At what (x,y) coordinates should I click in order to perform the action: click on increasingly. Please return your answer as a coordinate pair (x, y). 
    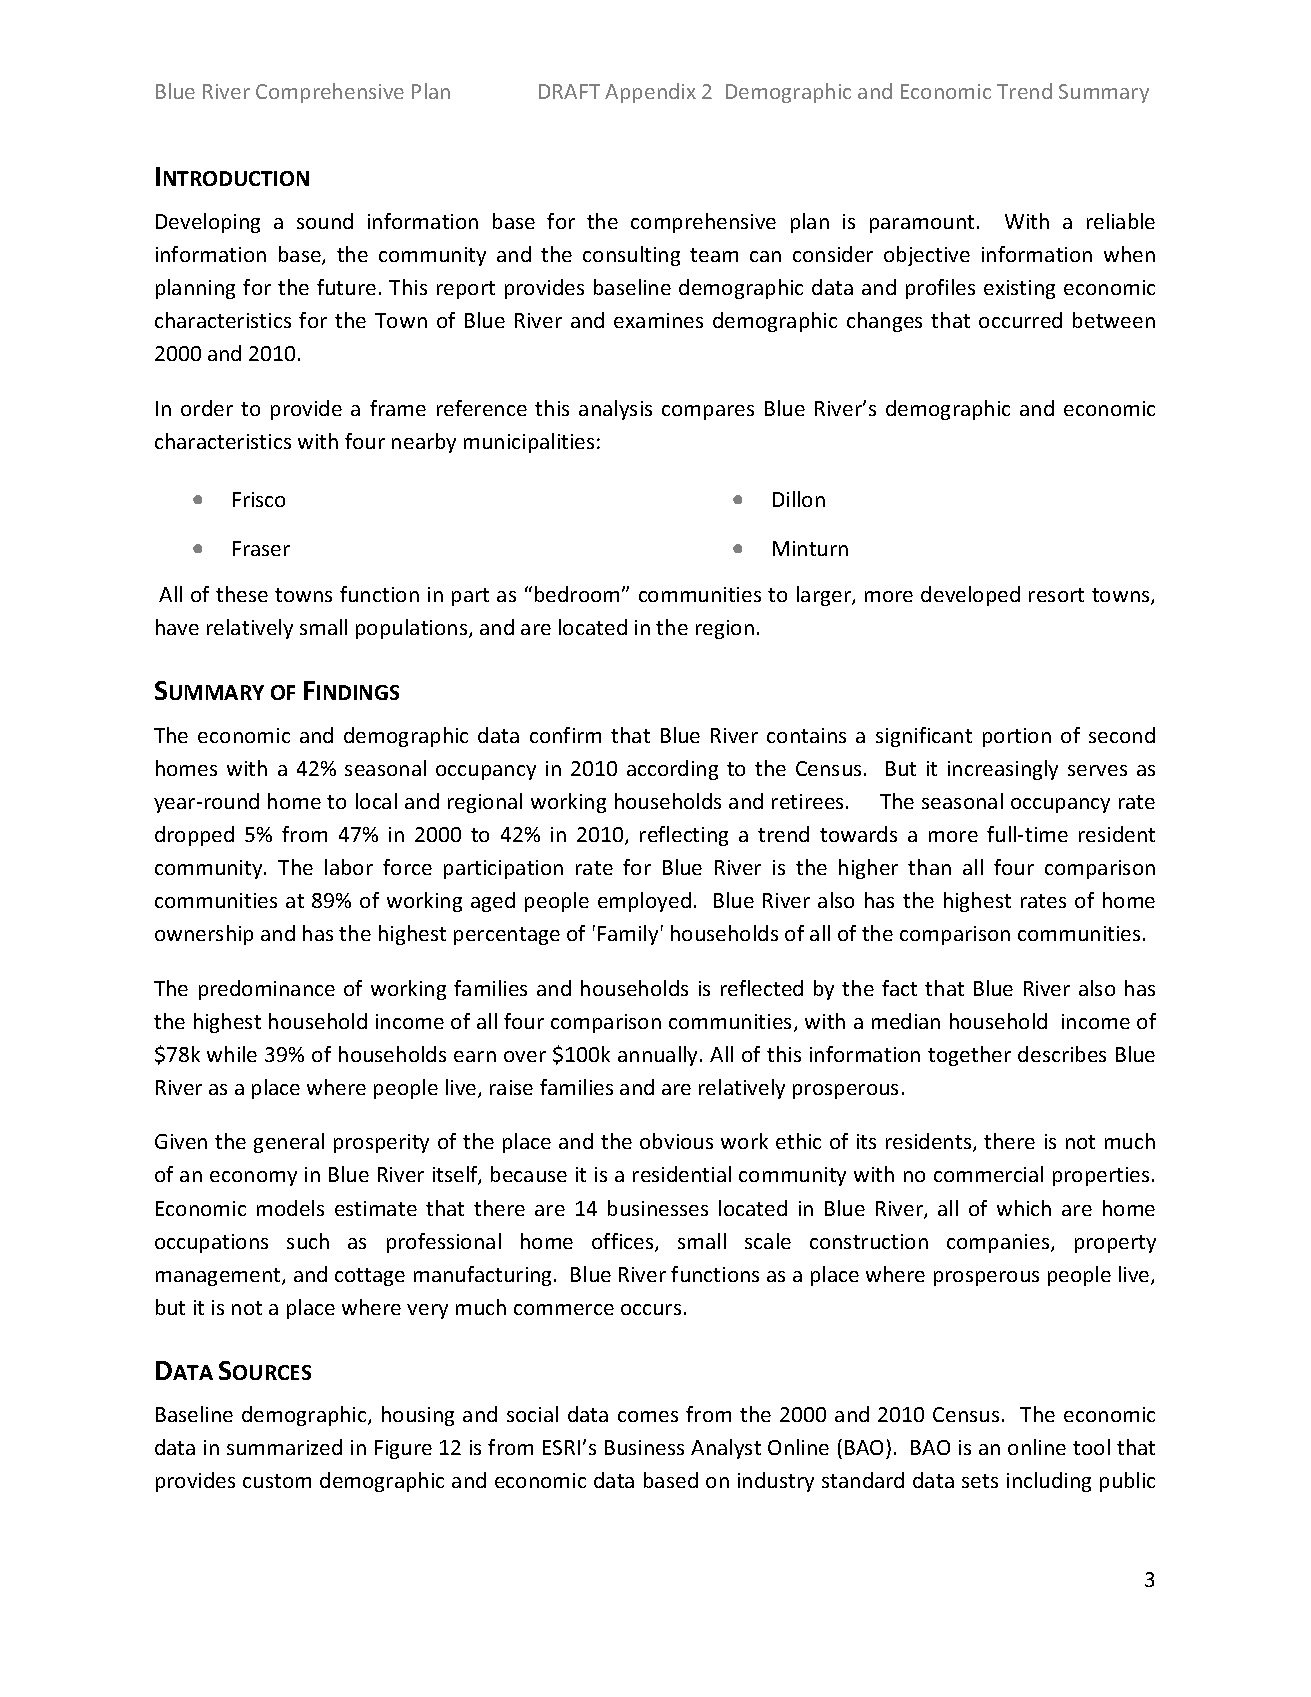
    Looking at the image, I should click on (1003, 770).
